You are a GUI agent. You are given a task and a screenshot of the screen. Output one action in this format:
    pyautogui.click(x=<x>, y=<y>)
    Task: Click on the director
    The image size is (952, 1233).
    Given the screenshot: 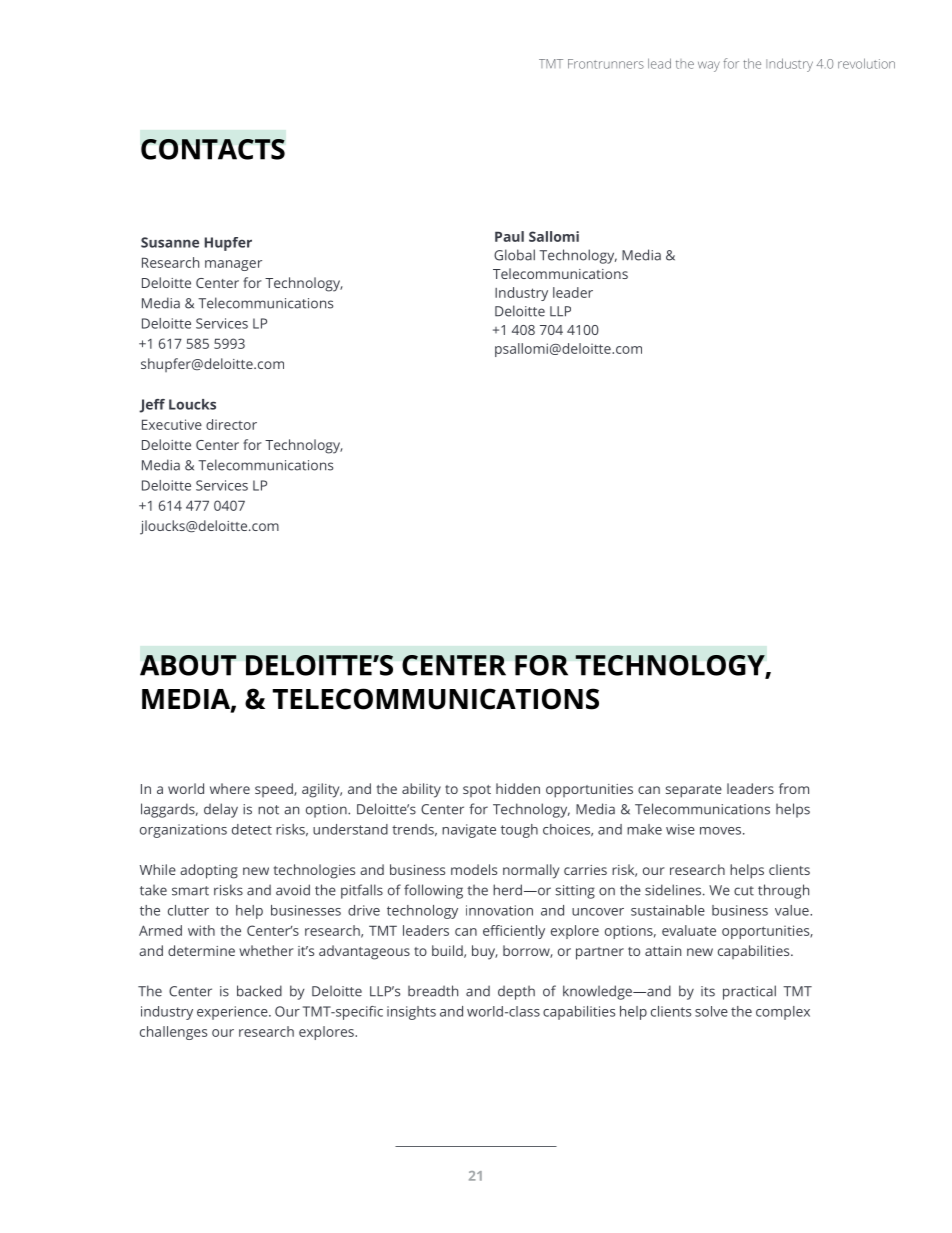 What is the action you would take?
    pyautogui.click(x=231, y=424)
